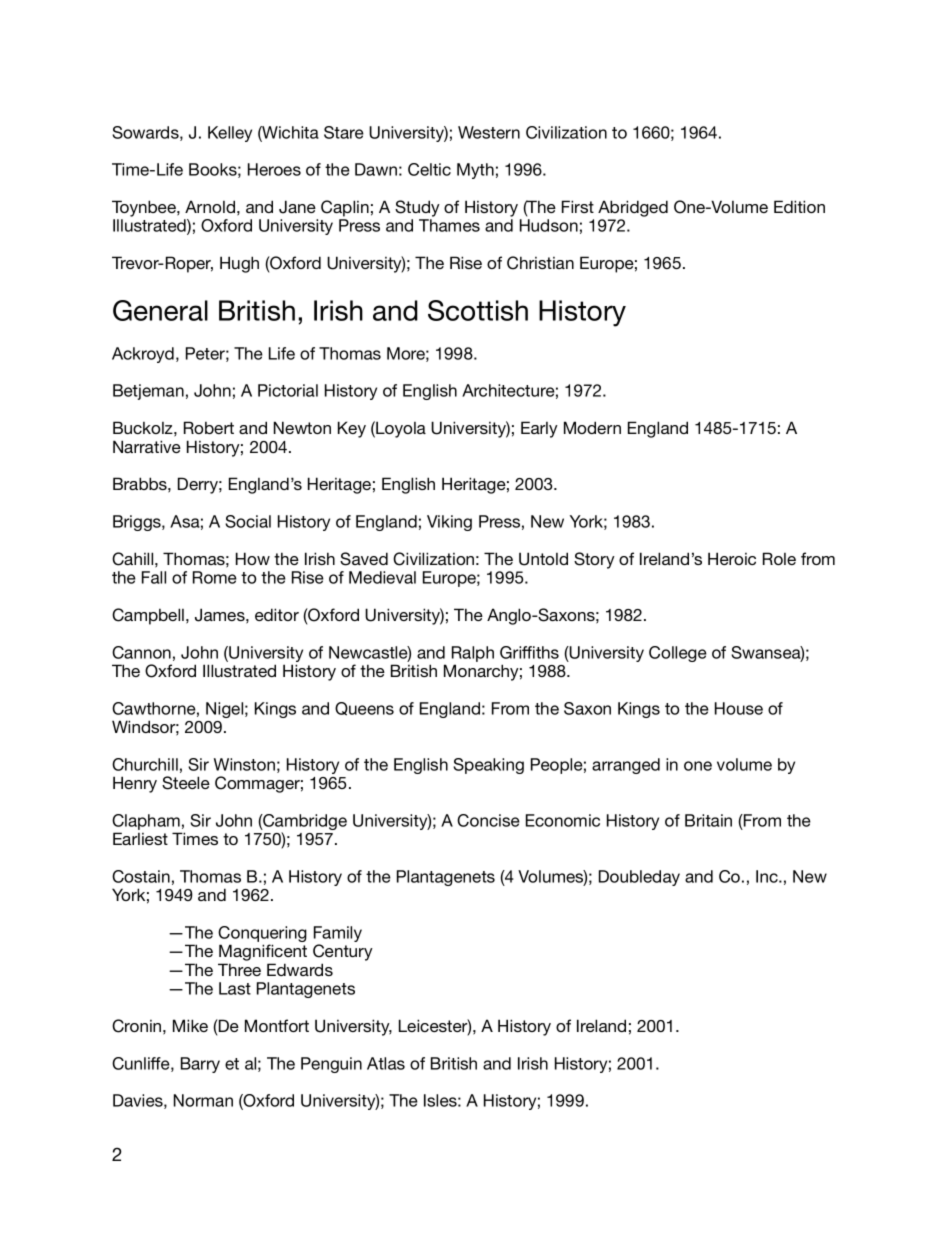  Describe the element at coordinates (732, 558) in the document. I see `Heroic` at that location.
